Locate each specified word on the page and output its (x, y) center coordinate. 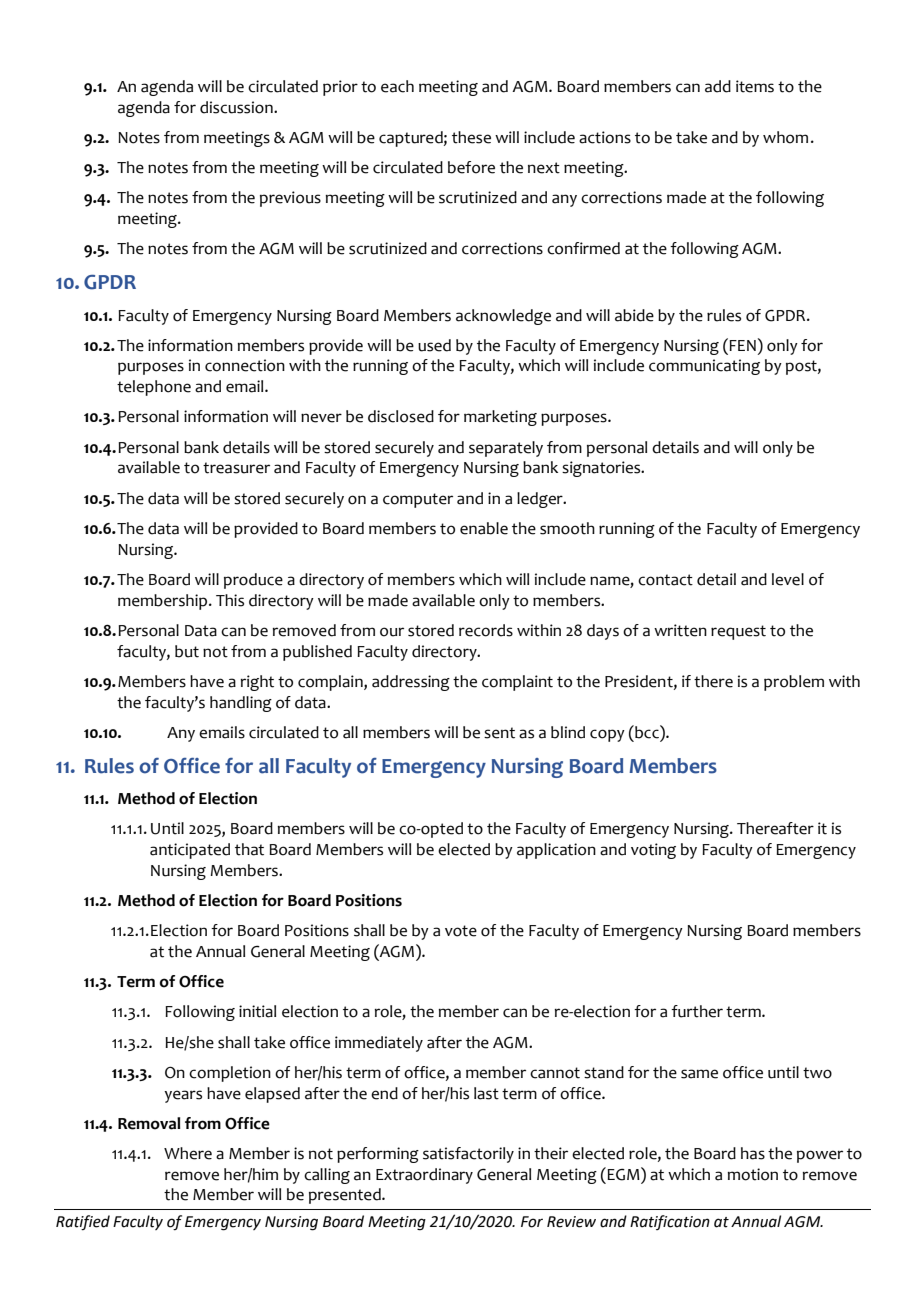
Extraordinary (424, 1176)
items (755, 86)
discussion (237, 107)
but (187, 651)
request (738, 632)
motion (752, 1174)
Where (188, 1153)
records (486, 630)
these (471, 137)
